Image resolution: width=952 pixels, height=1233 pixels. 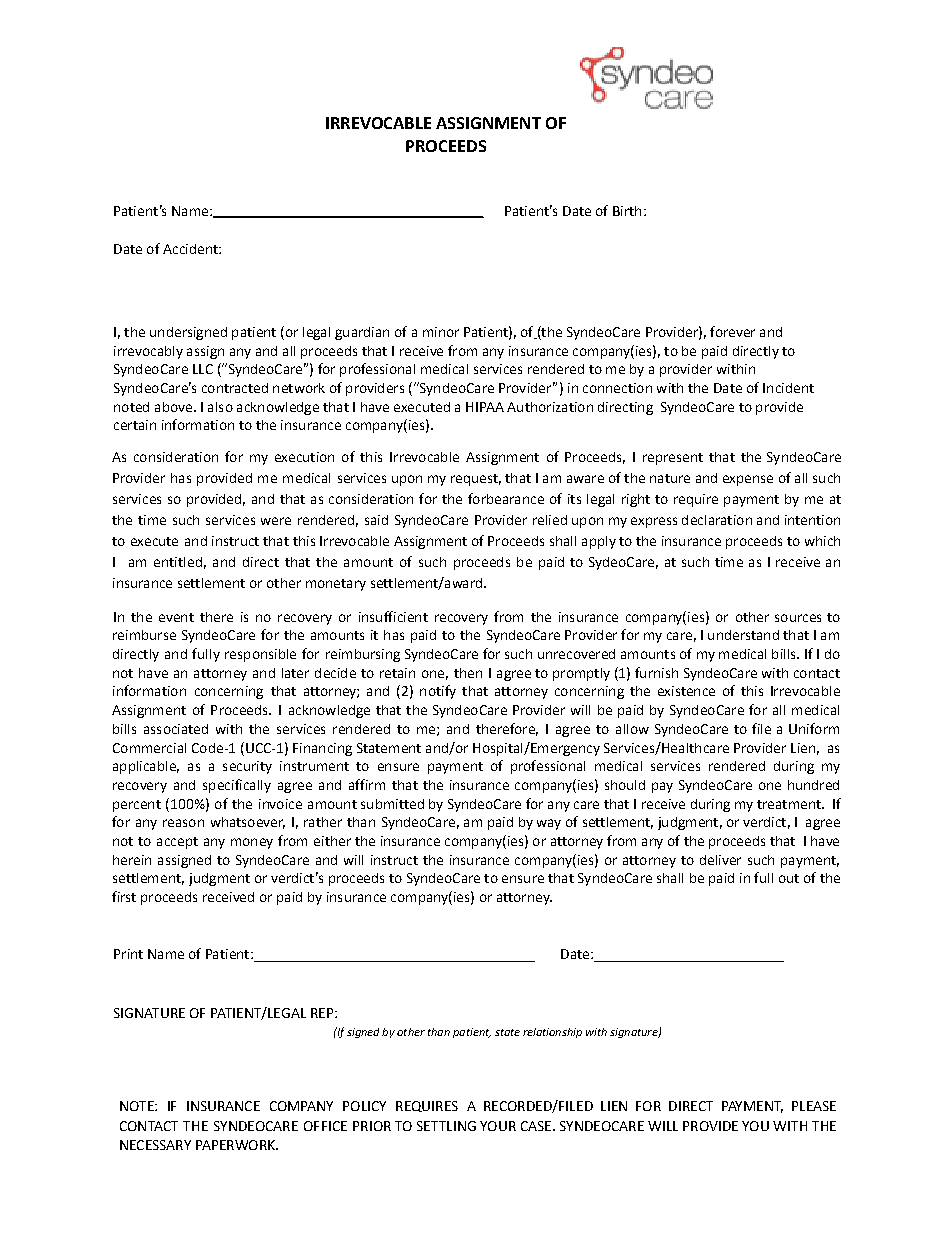 I want to click on forbearance, so click(x=506, y=498).
